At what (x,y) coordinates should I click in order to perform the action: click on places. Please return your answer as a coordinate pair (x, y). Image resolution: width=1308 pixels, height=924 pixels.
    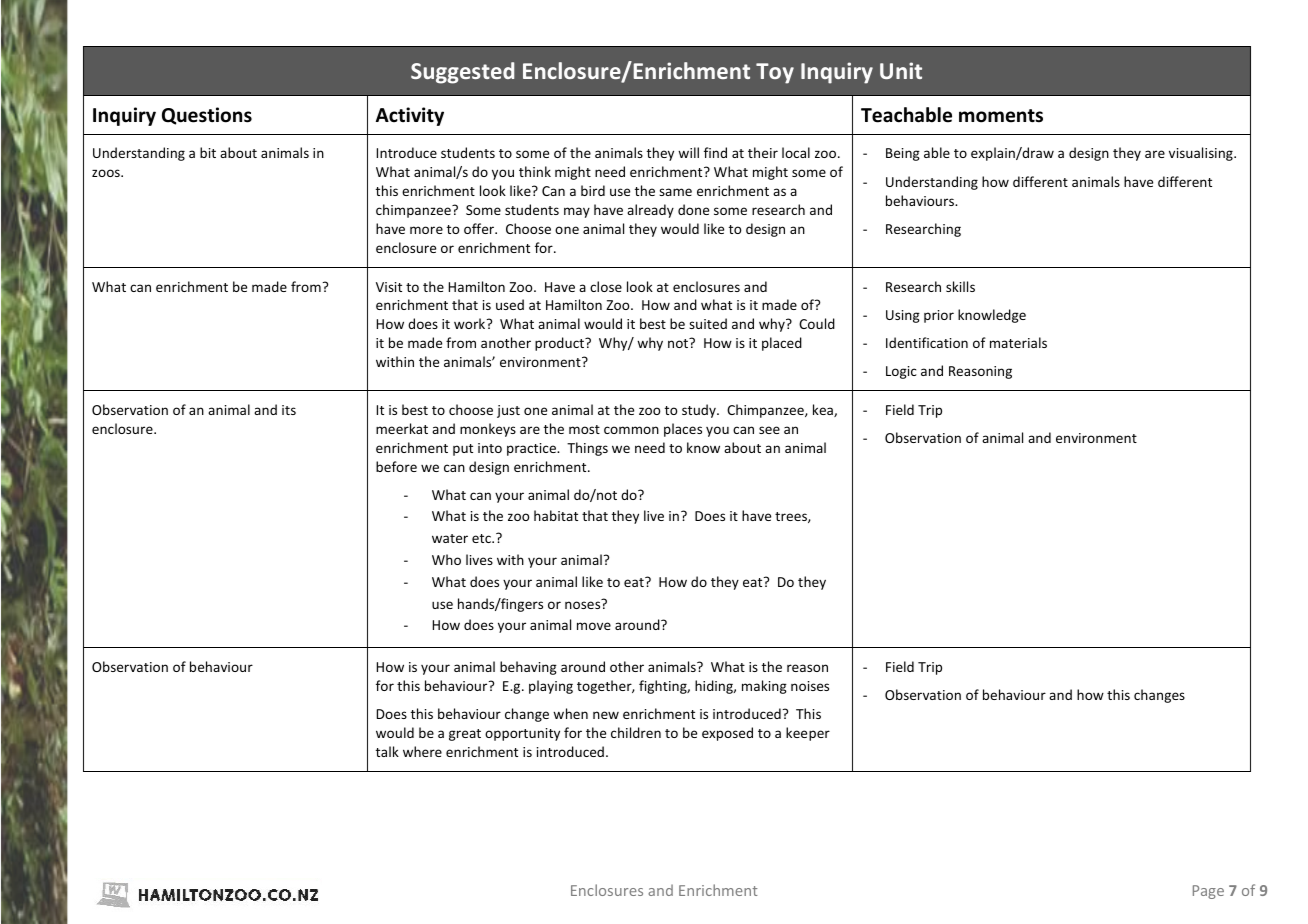
    Looking at the image, I should click on (683, 430).
